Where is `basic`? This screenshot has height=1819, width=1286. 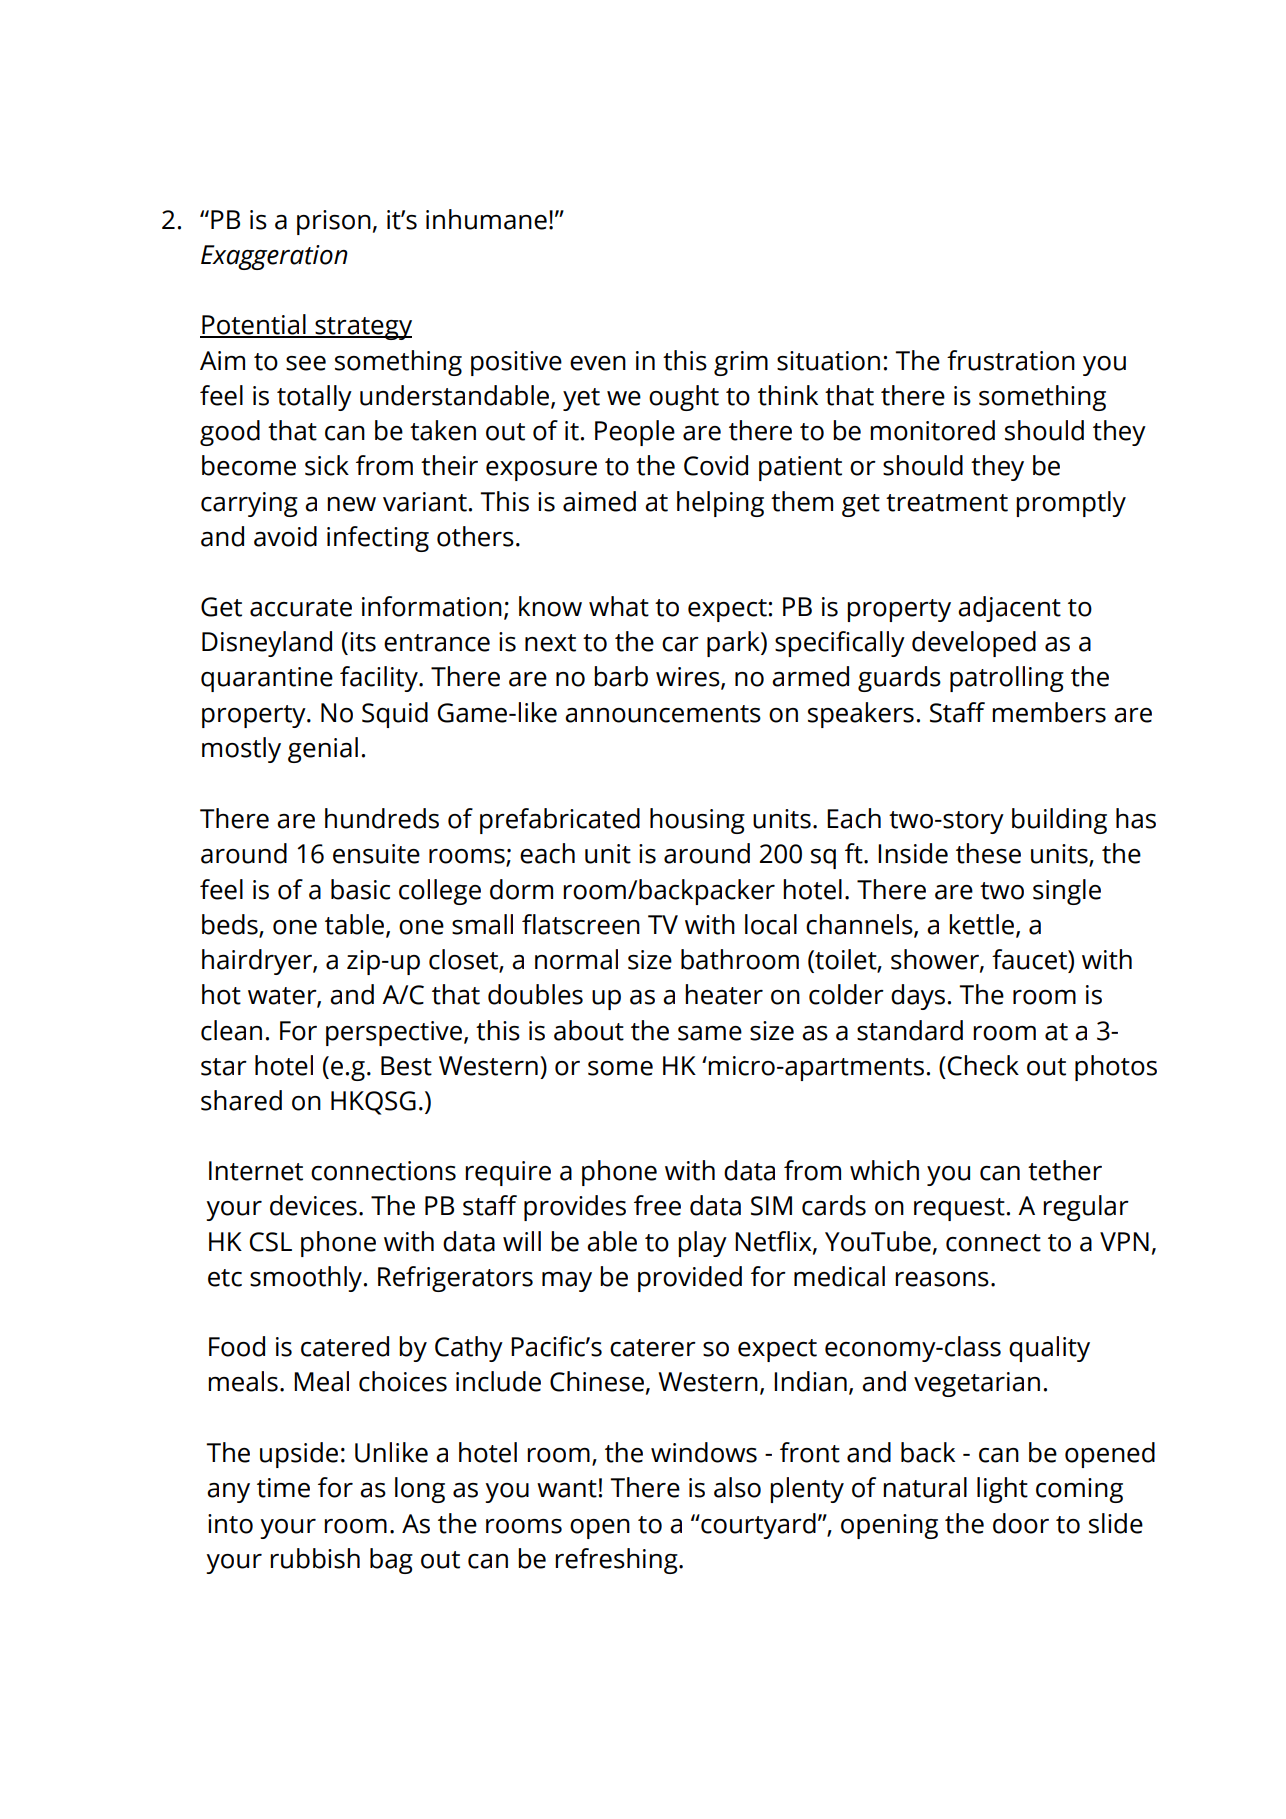 basic is located at coordinates (360, 889).
